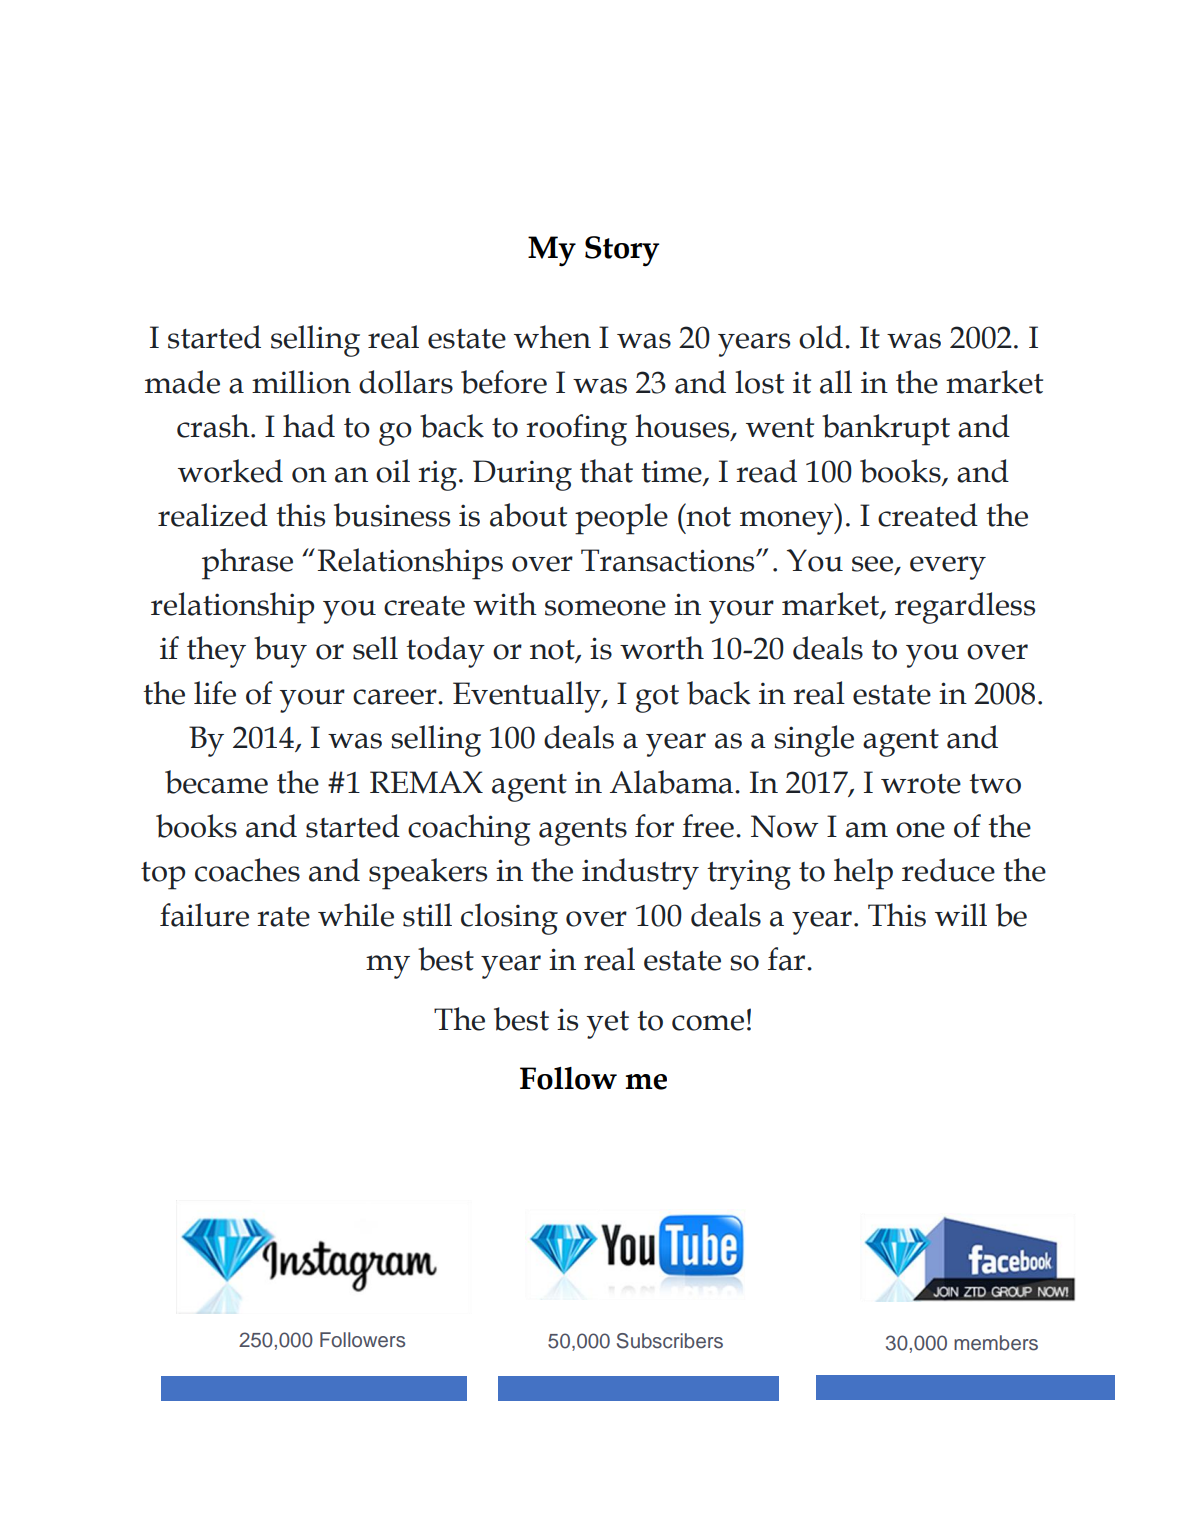 The width and height of the screenshot is (1188, 1538). I want to click on old, so click(821, 337).
